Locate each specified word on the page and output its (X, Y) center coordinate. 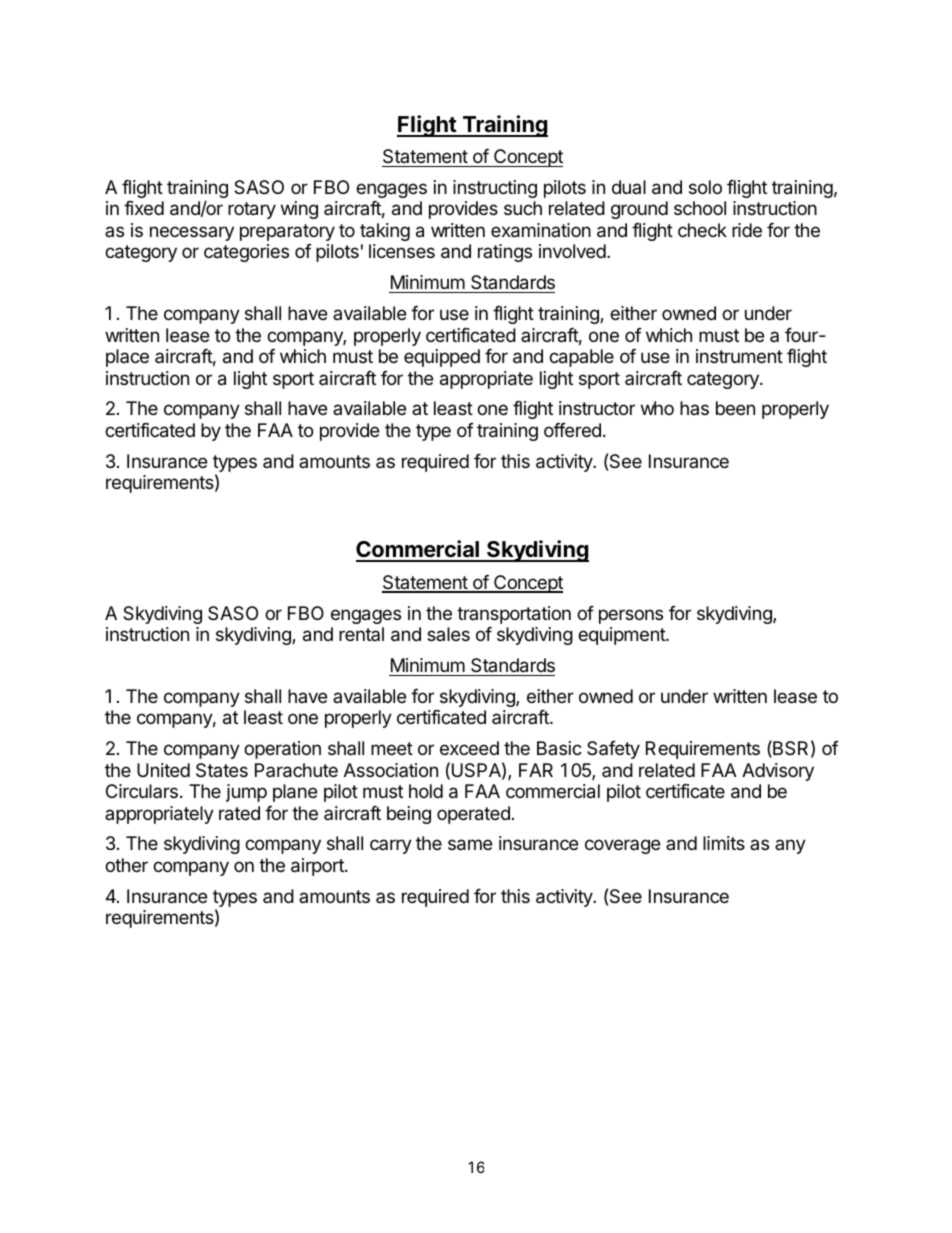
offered (572, 430)
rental (361, 634)
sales (448, 634)
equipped (442, 358)
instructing (495, 189)
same (470, 845)
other (126, 865)
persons (631, 616)
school (700, 208)
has (694, 408)
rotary (252, 210)
